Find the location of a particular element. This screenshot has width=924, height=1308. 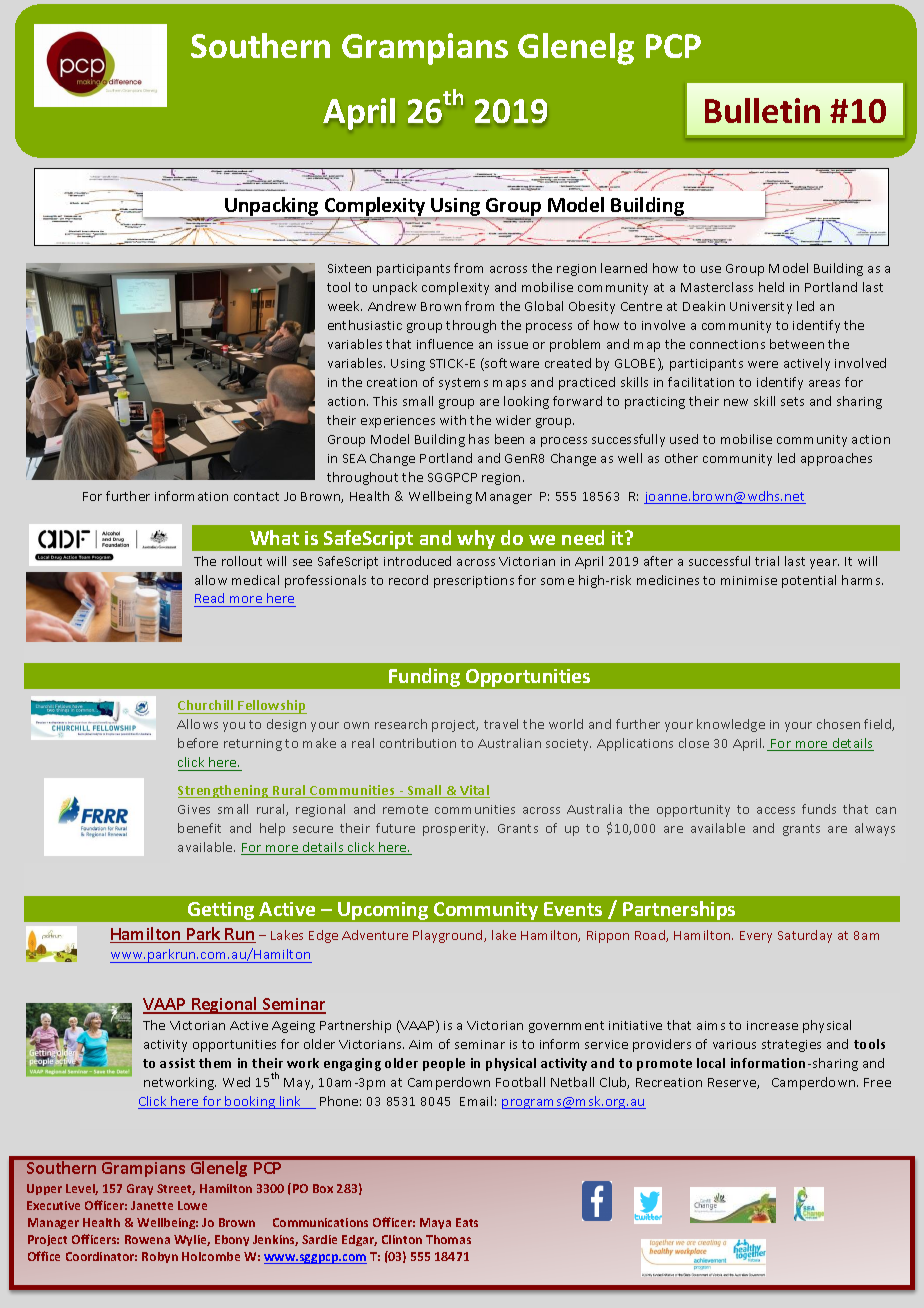

learned is located at coordinates (624, 268).
